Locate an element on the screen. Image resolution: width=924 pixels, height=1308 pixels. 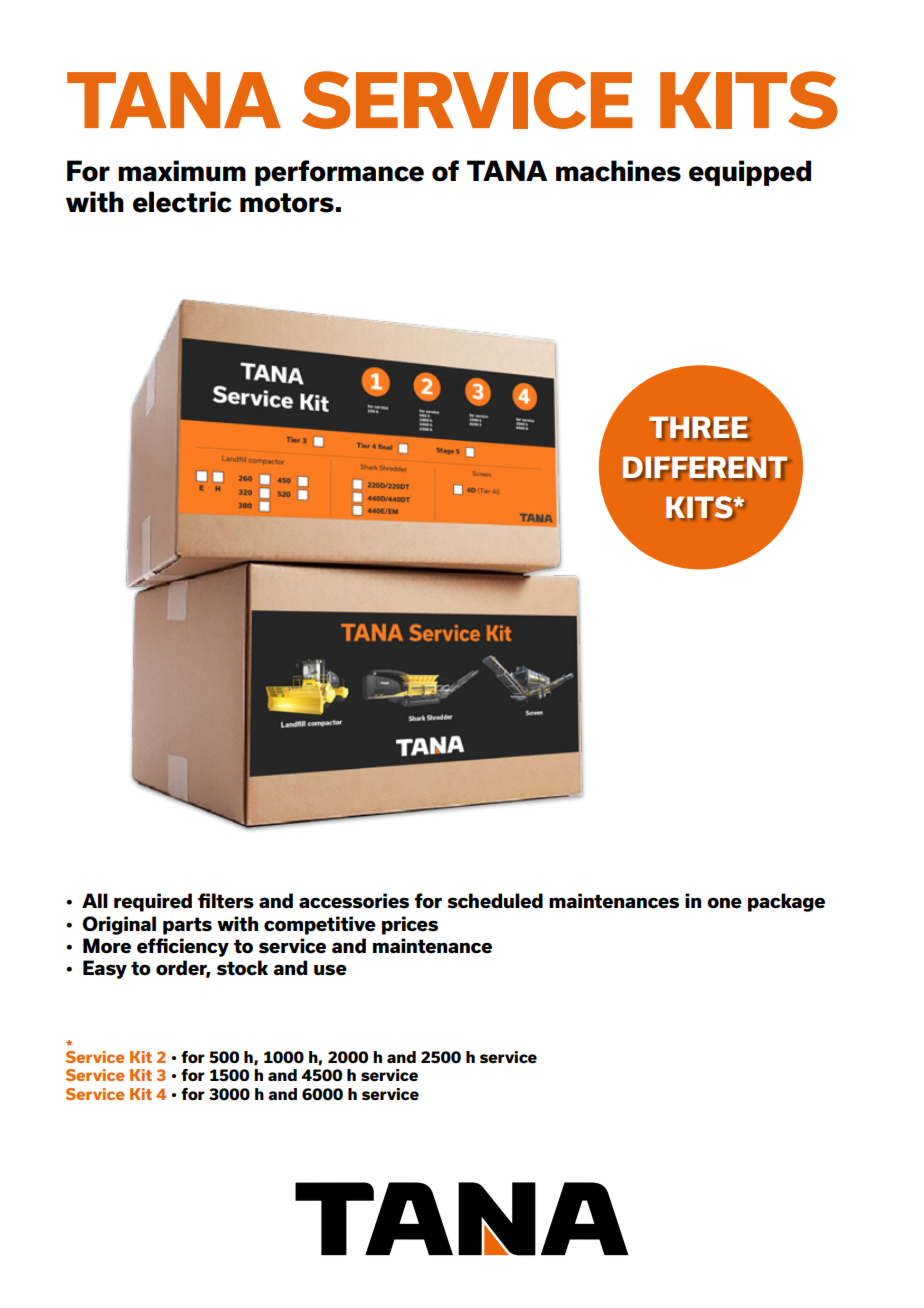
THREE is located at coordinates (698, 427).
